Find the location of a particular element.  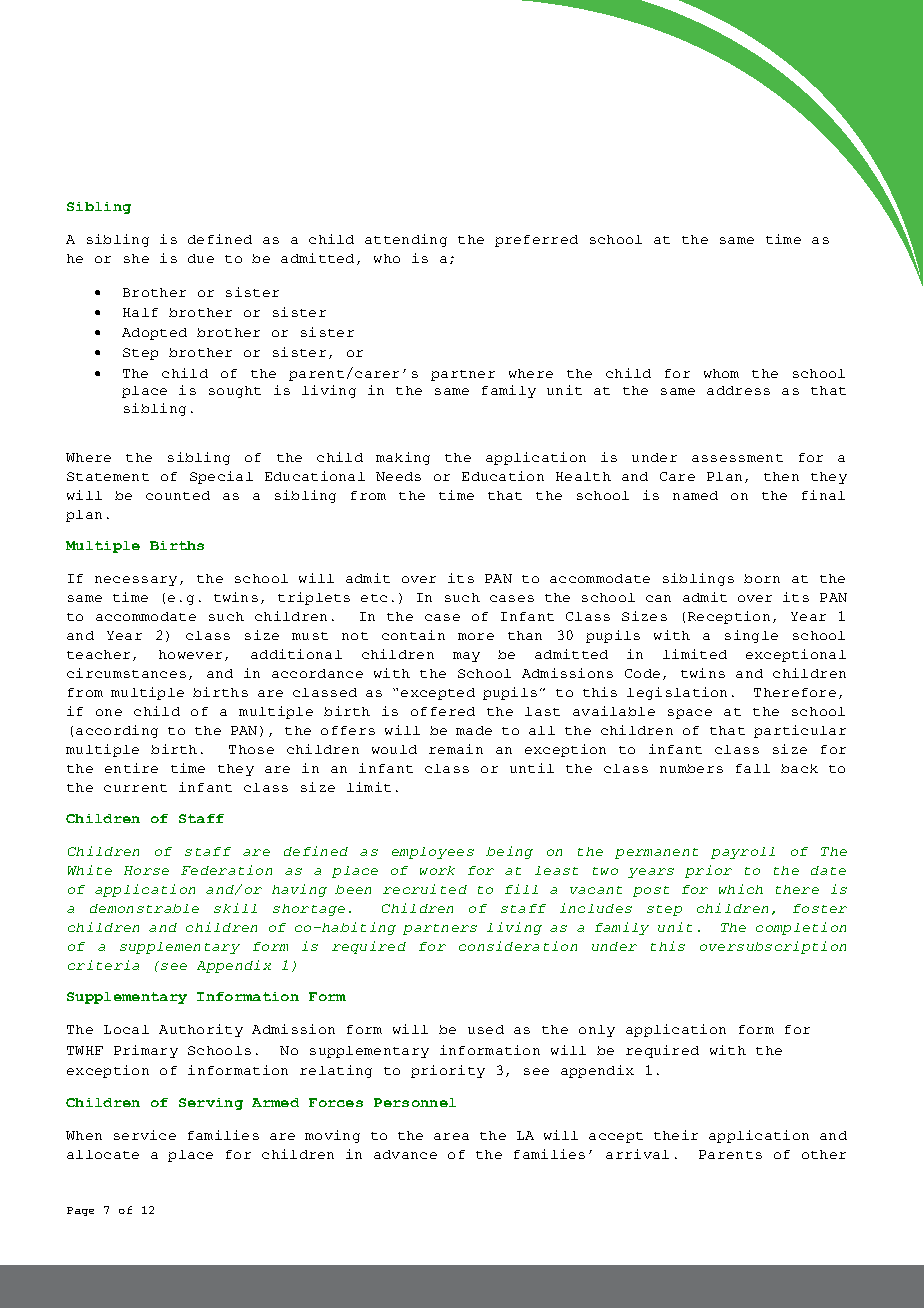

necessary is located at coordinates (136, 581).
